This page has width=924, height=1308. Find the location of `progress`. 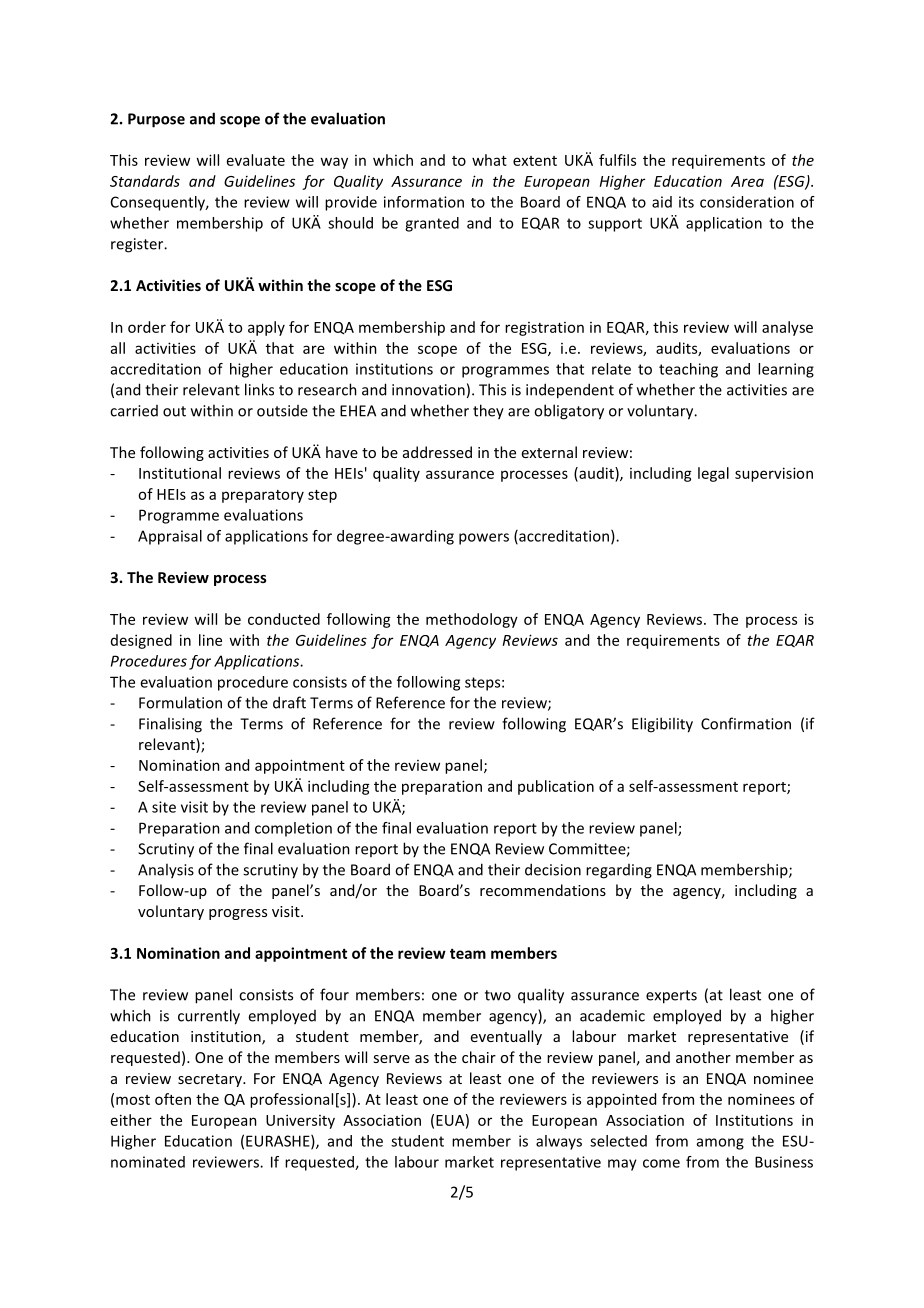

progress is located at coordinates (238, 914).
